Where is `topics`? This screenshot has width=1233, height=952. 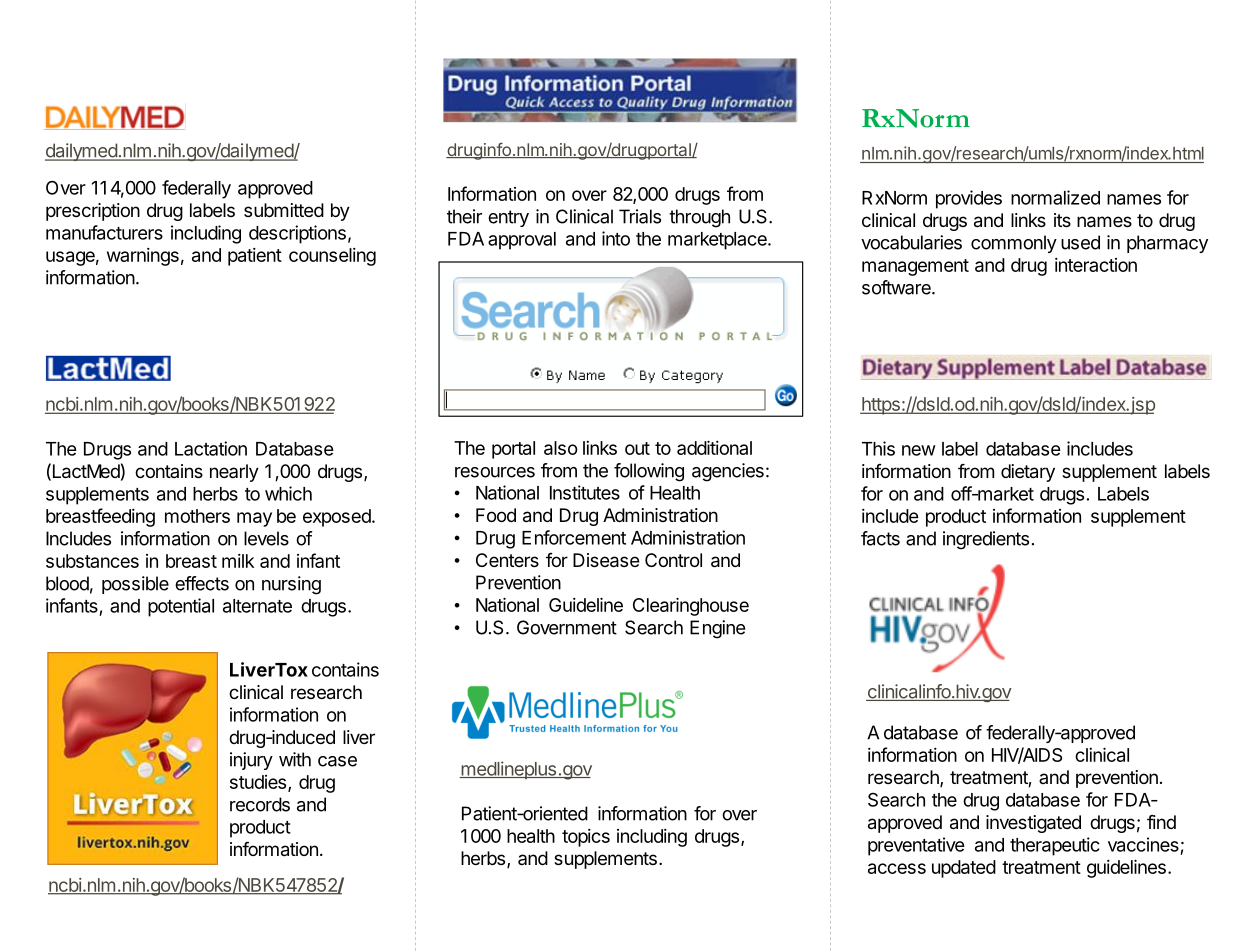
topics is located at coordinates (586, 838).
